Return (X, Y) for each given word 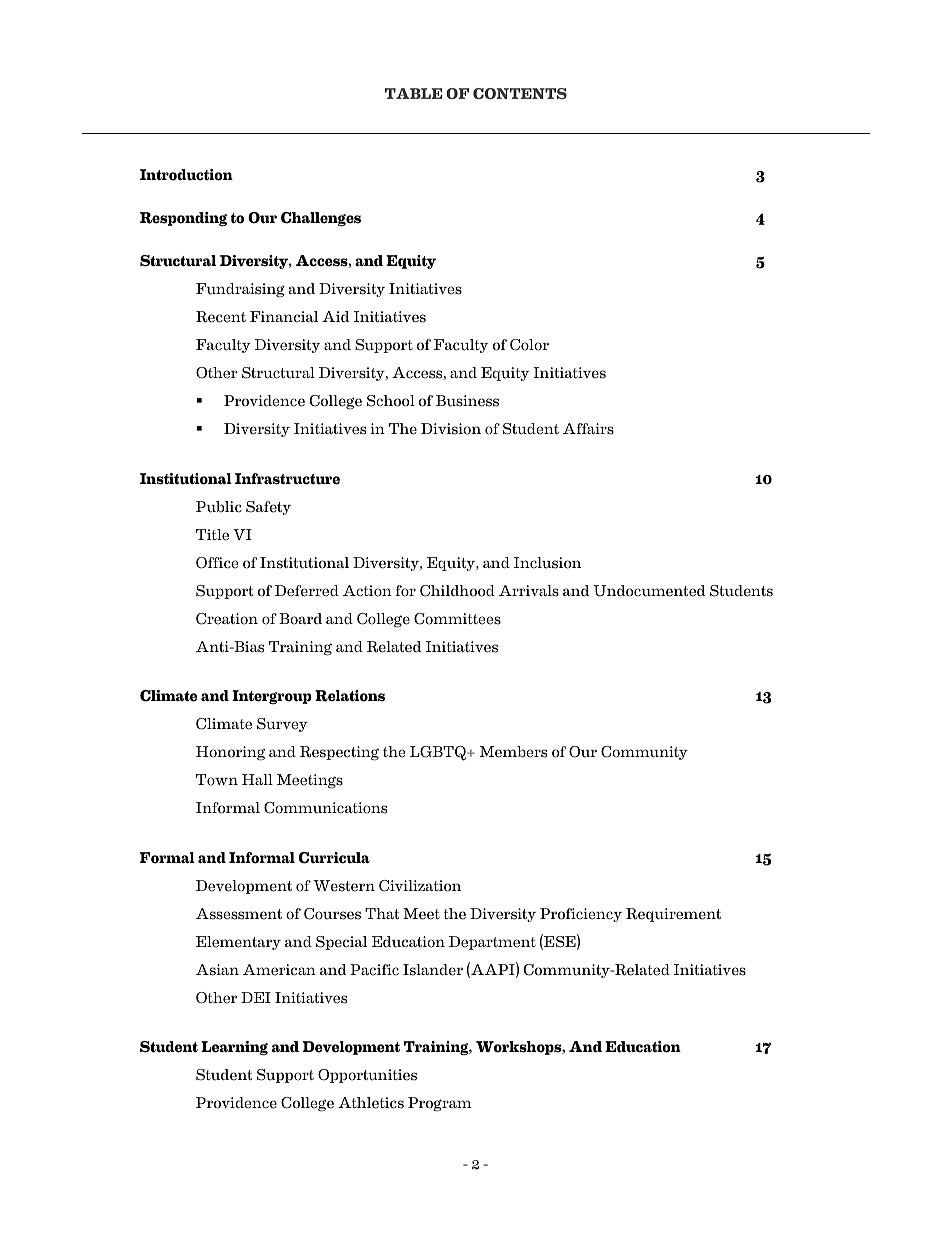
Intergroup (272, 697)
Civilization (420, 886)
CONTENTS (520, 93)
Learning (234, 1048)
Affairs (588, 429)
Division (451, 429)
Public (219, 507)
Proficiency (581, 915)
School (391, 401)
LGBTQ (439, 753)
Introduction (186, 175)
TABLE (414, 93)
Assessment (239, 914)
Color (529, 345)
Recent (221, 317)
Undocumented (649, 591)
